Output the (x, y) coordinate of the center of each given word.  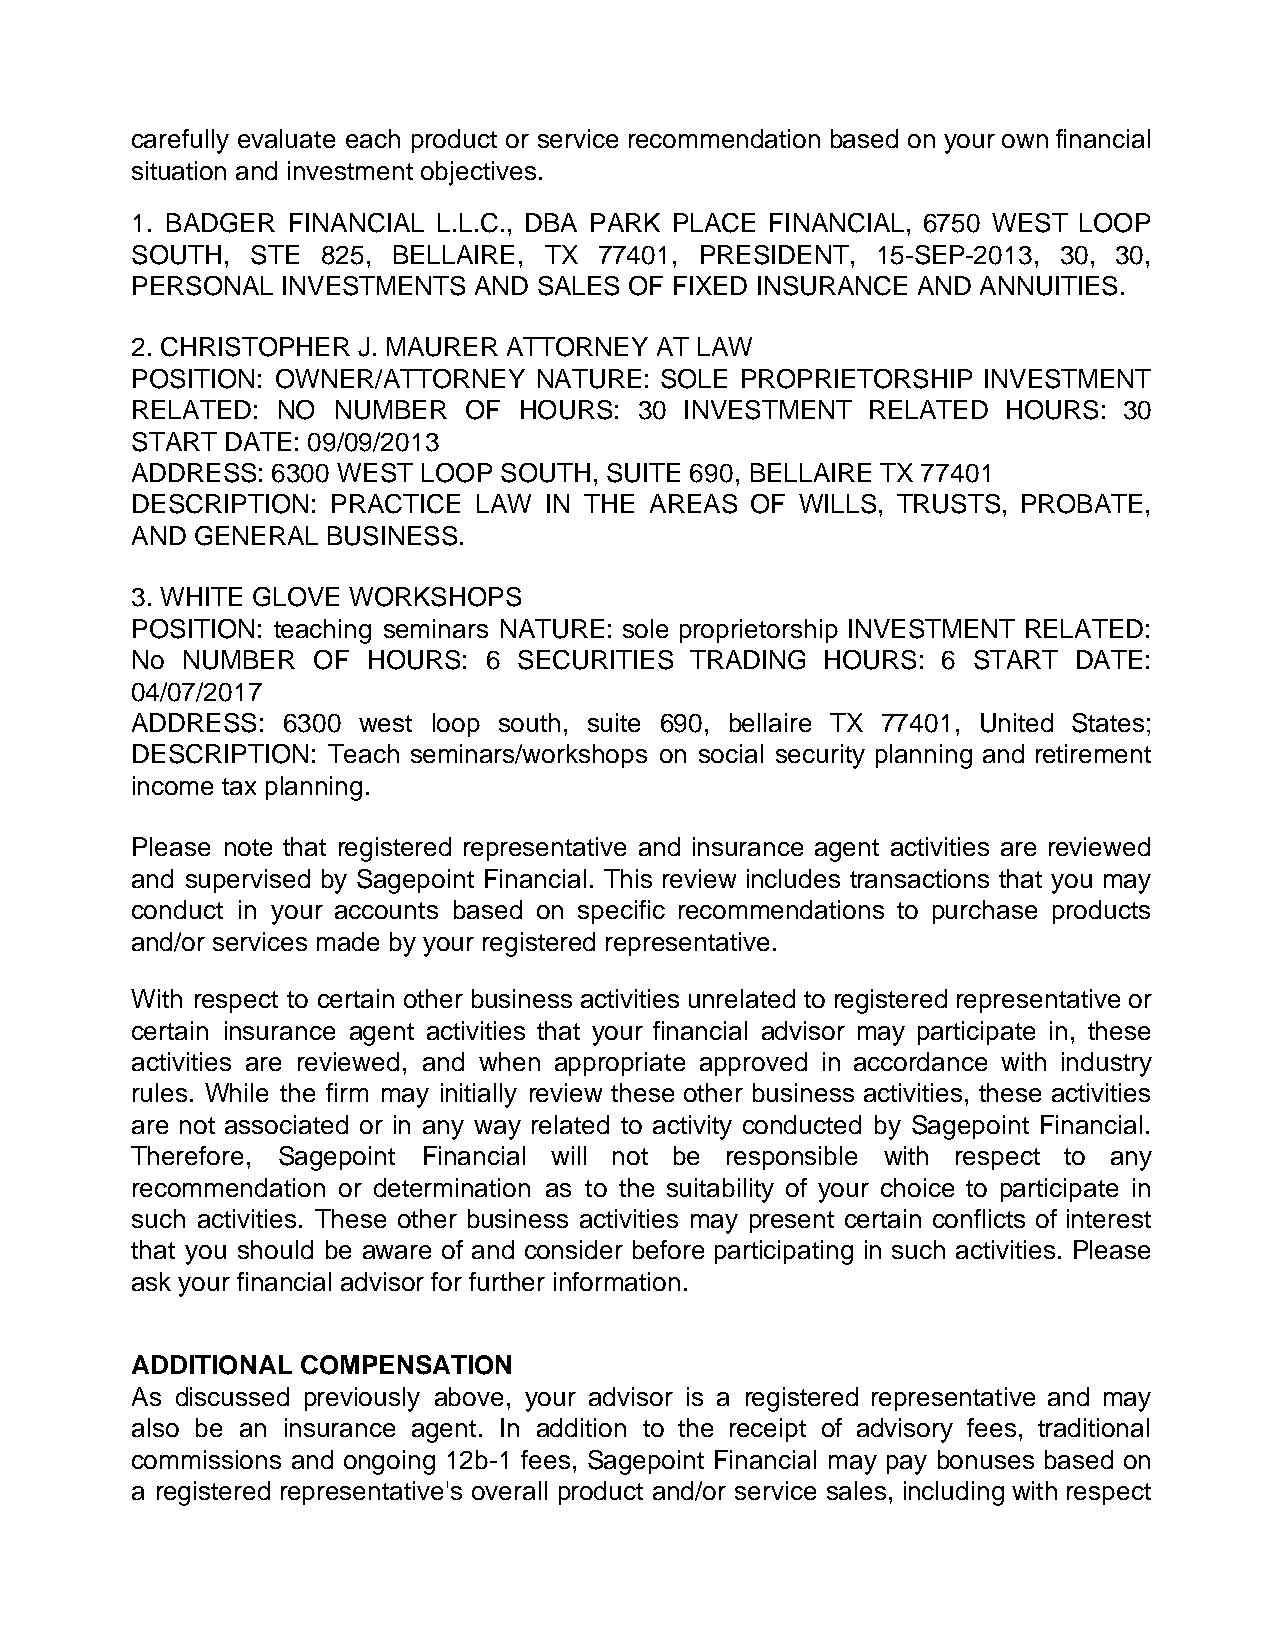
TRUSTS (948, 504)
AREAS (693, 504)
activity (692, 1127)
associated (286, 1124)
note (248, 847)
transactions (919, 878)
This (628, 878)
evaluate (286, 138)
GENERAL (256, 536)
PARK (625, 222)
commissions (206, 1459)
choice (917, 1187)
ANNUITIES (1048, 286)
